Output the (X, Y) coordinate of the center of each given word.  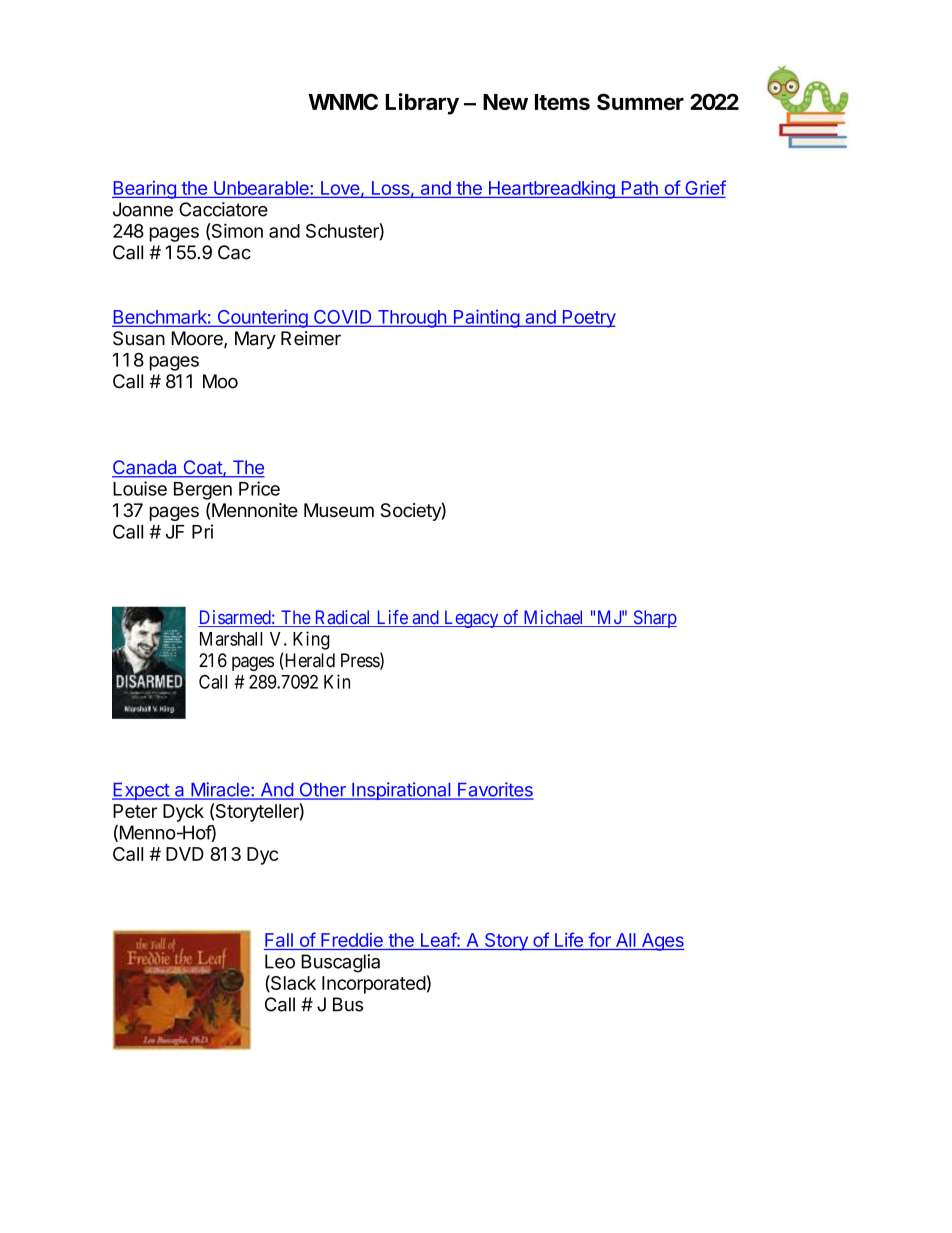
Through (411, 319)
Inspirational (401, 791)
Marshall (231, 639)
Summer (640, 101)
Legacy (471, 619)
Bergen (203, 491)
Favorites (495, 790)
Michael (554, 618)
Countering (262, 318)
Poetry (588, 319)
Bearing (145, 190)
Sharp (654, 619)
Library (422, 104)
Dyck (183, 813)
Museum (339, 510)
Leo (280, 961)
